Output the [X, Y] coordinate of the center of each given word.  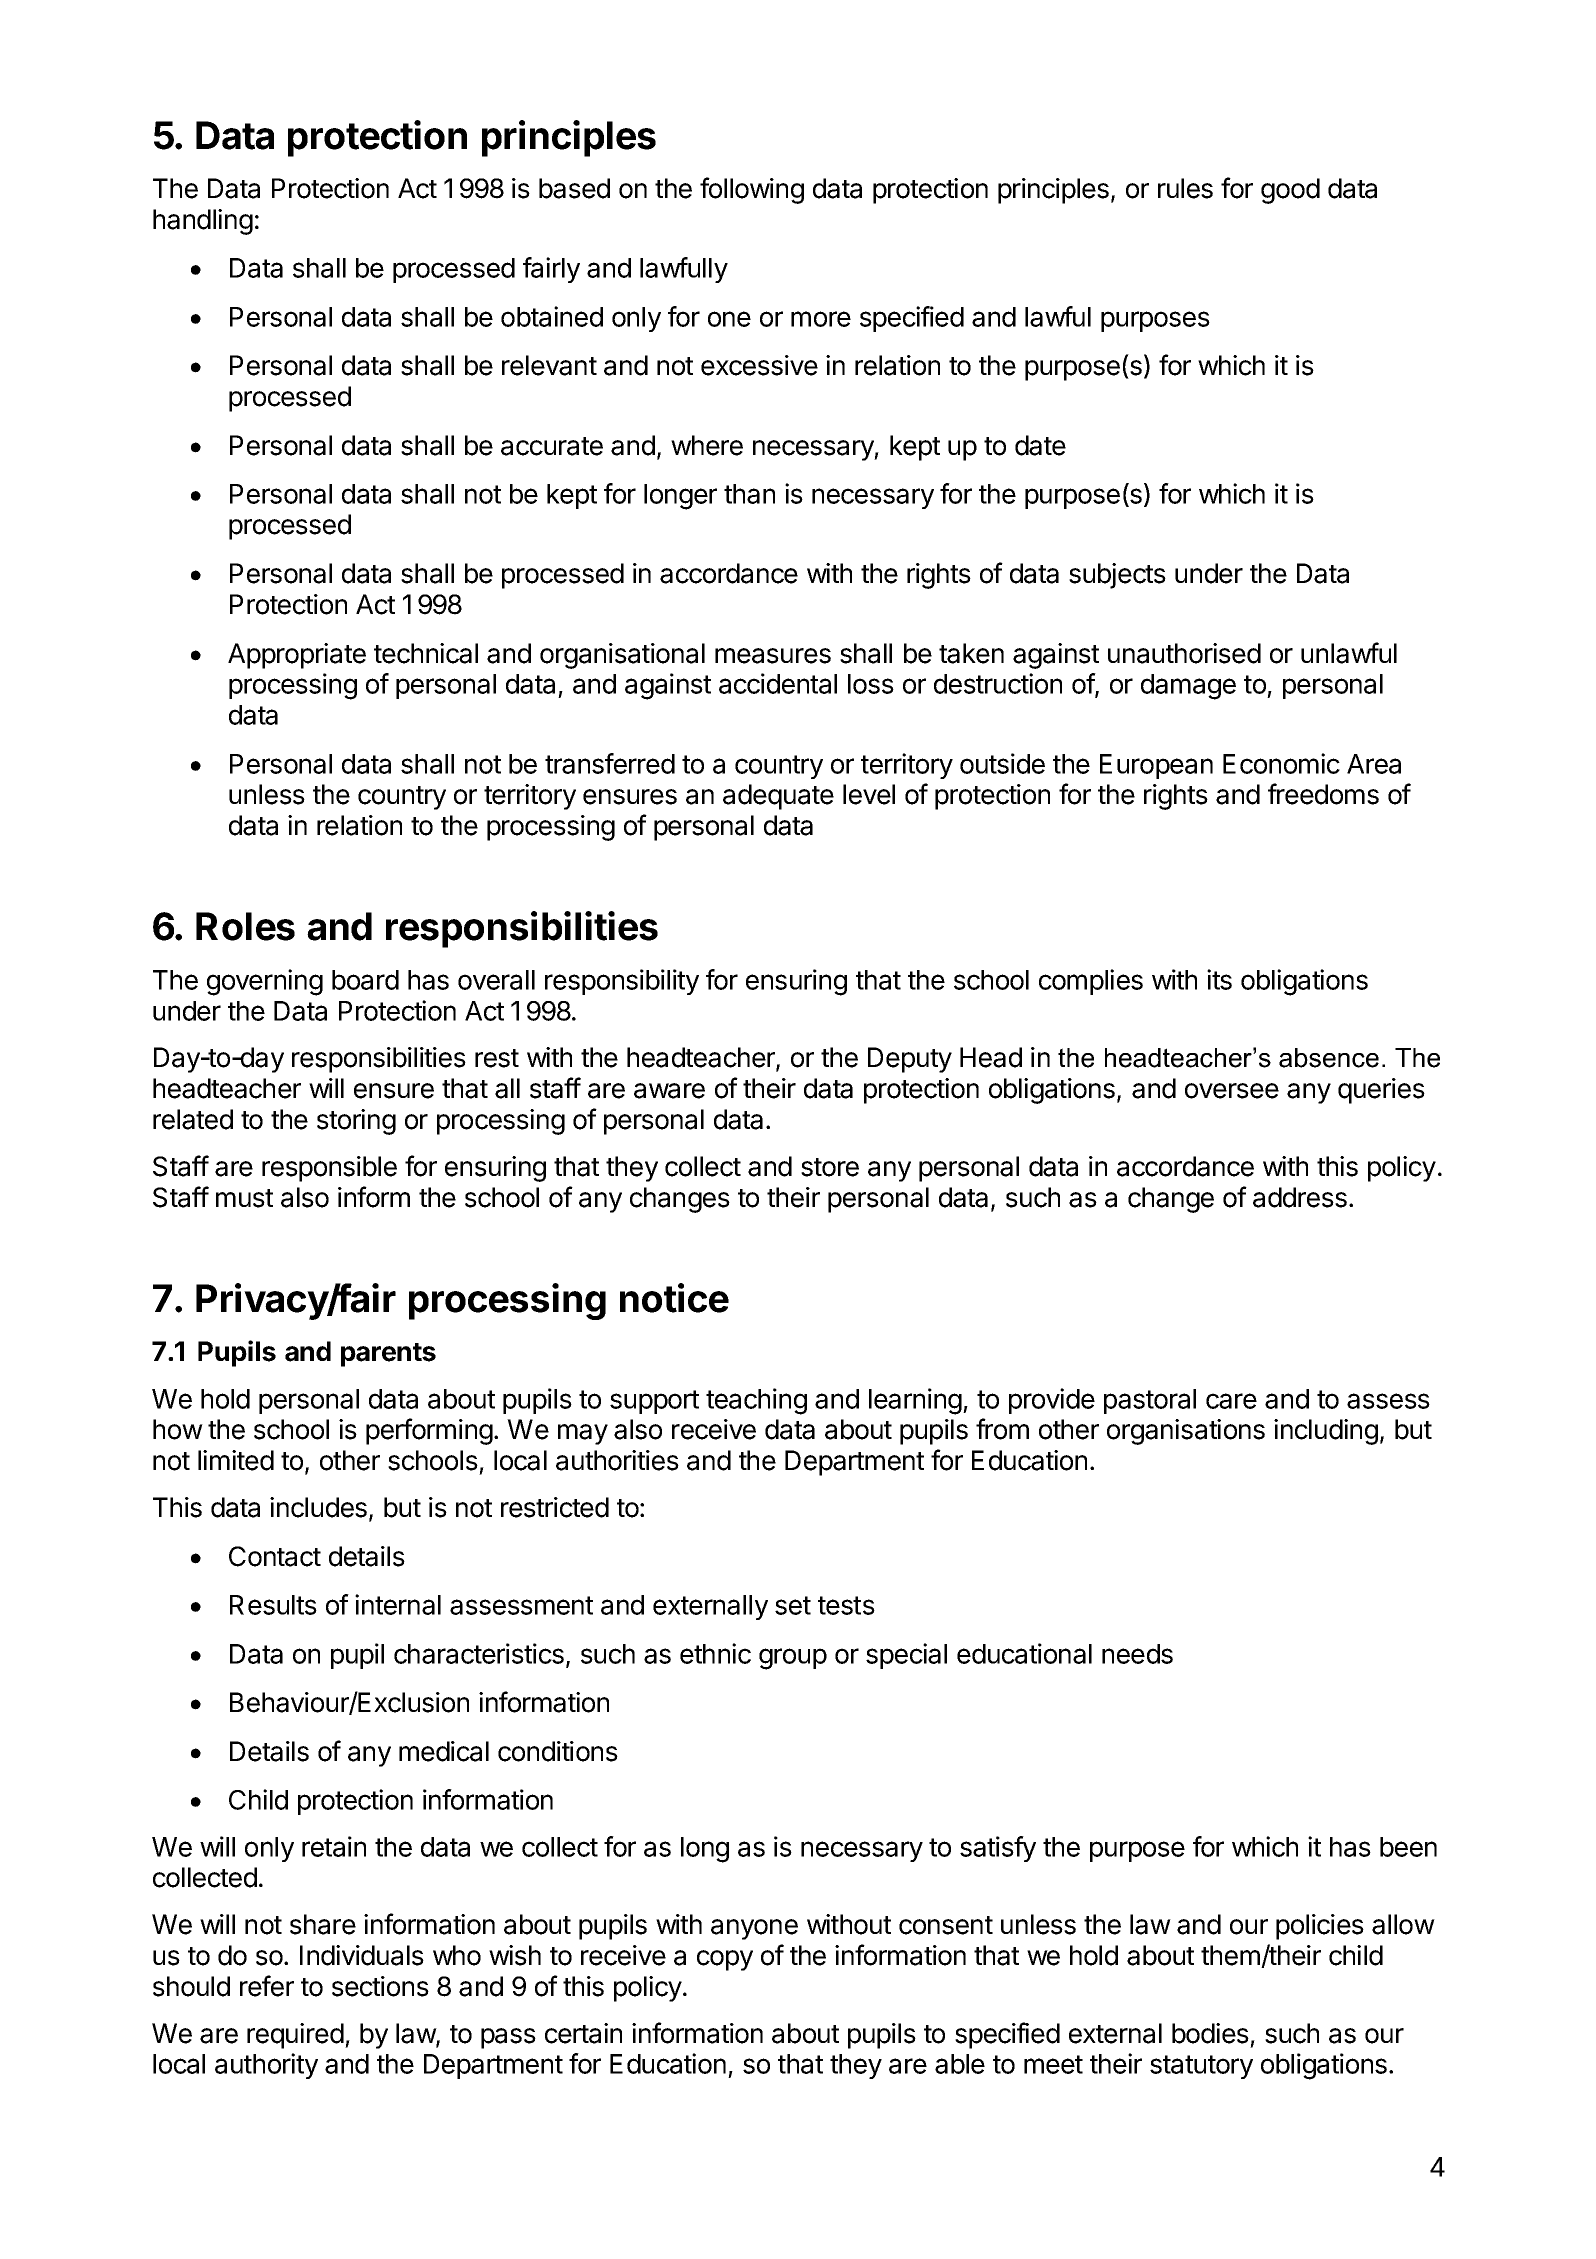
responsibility [622, 982]
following [752, 190]
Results [273, 1605]
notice [674, 1298]
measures [773, 656]
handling [203, 222]
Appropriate [297, 656]
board [365, 980]
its [1219, 979]
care [1231, 1401]
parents [388, 1355]
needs [1137, 1654]
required [295, 2036]
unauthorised [1184, 653]
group [793, 1659]
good [1290, 191]
